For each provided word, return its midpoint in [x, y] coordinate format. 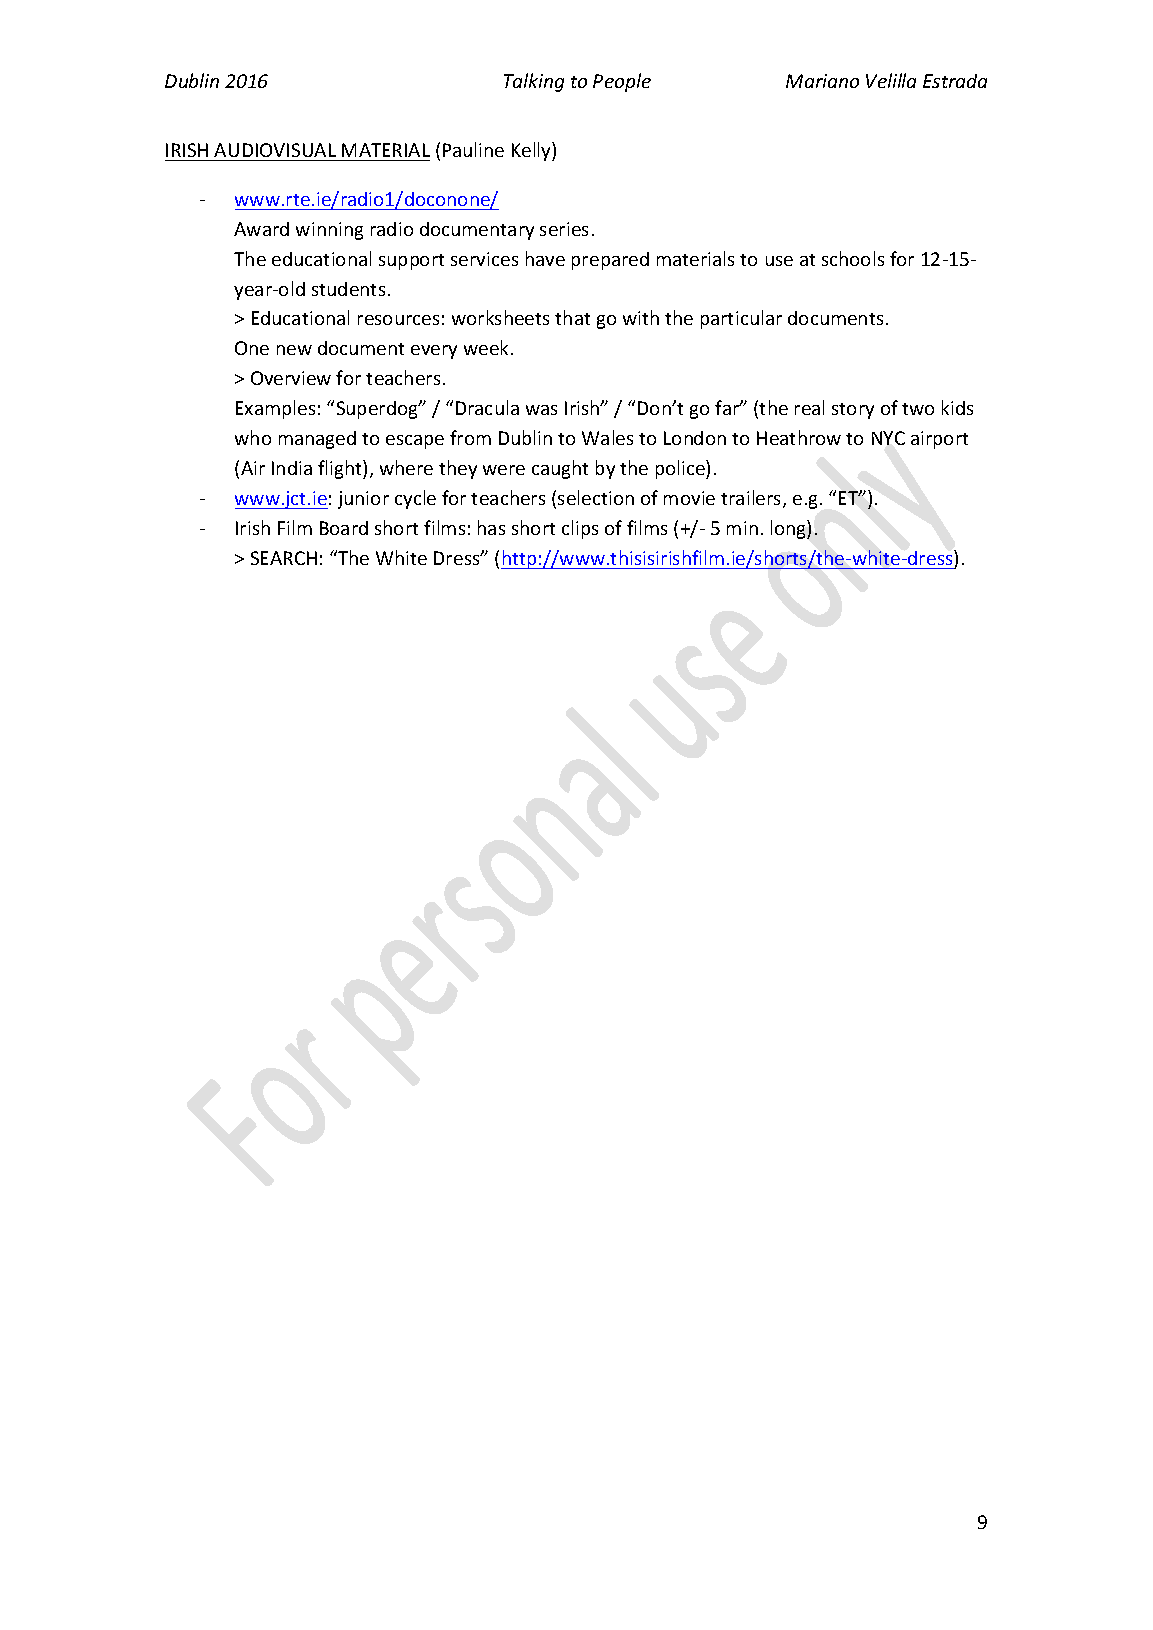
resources [398, 320]
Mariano [822, 81]
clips [580, 529]
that [572, 317]
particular [741, 319]
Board [344, 528]
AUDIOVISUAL [275, 150]
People [622, 82]
